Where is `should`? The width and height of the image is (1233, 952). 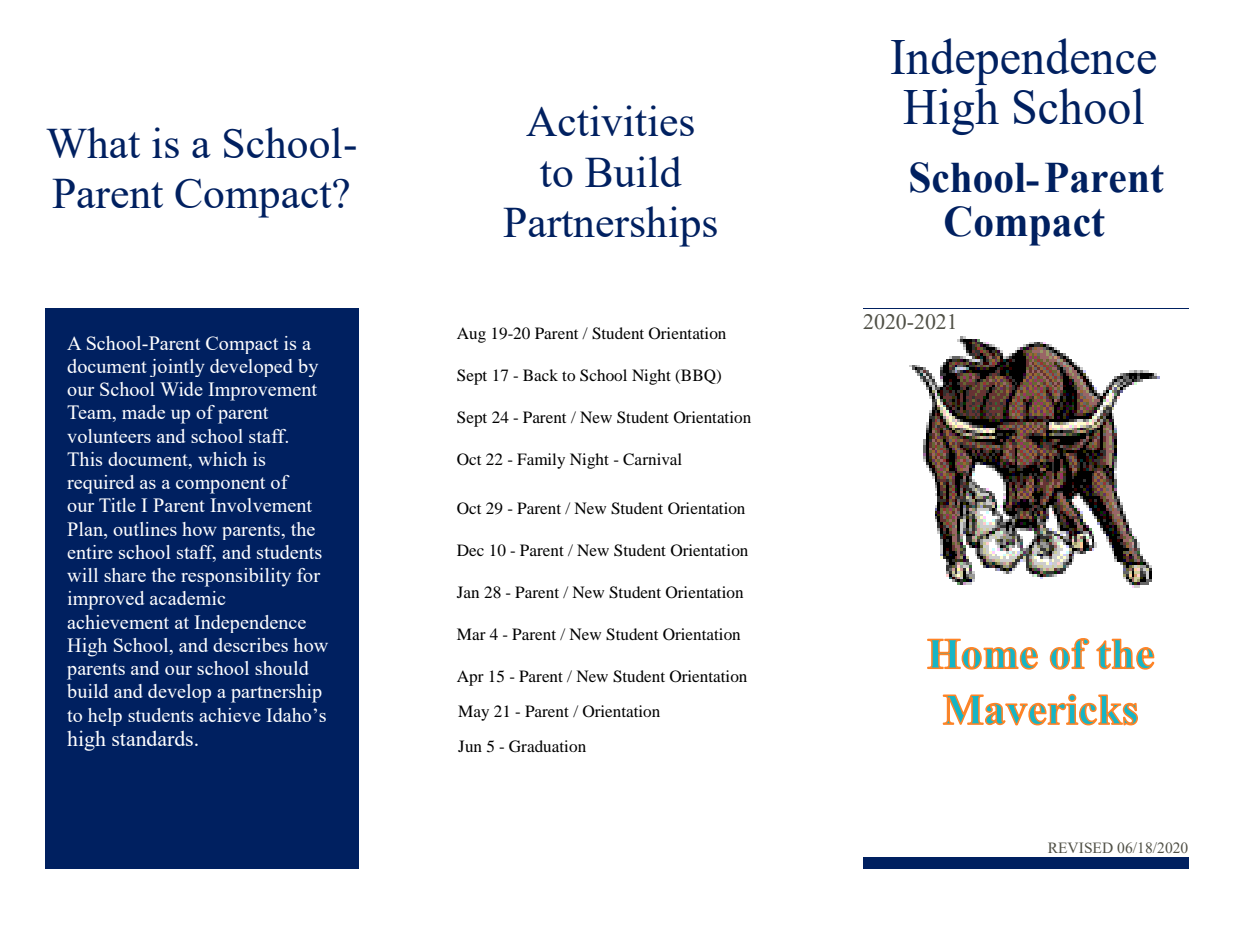 should is located at coordinates (282, 668).
